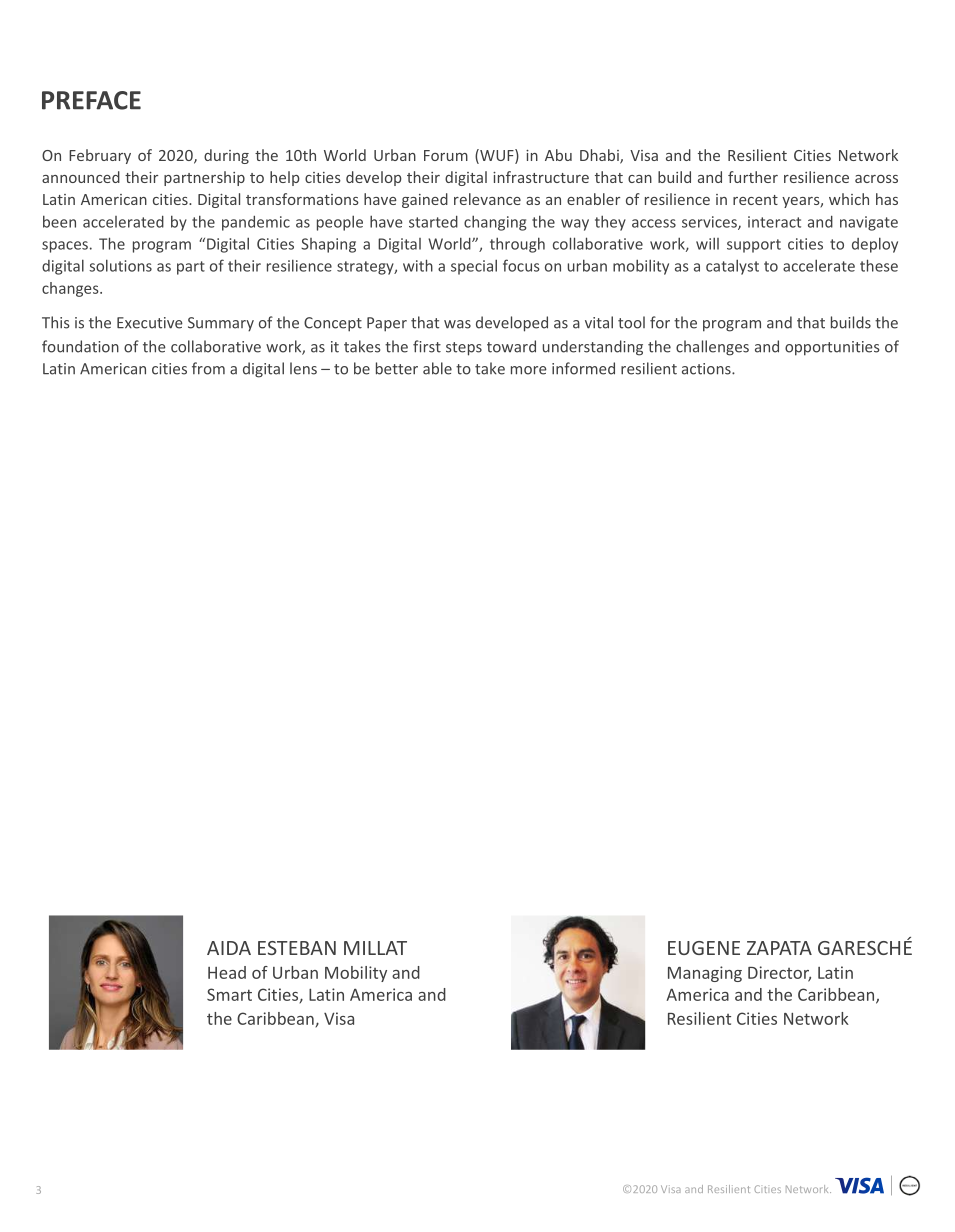 Image resolution: width=955 pixels, height=1232 pixels. Describe the element at coordinates (208, 368) in the screenshot. I see `from` at that location.
